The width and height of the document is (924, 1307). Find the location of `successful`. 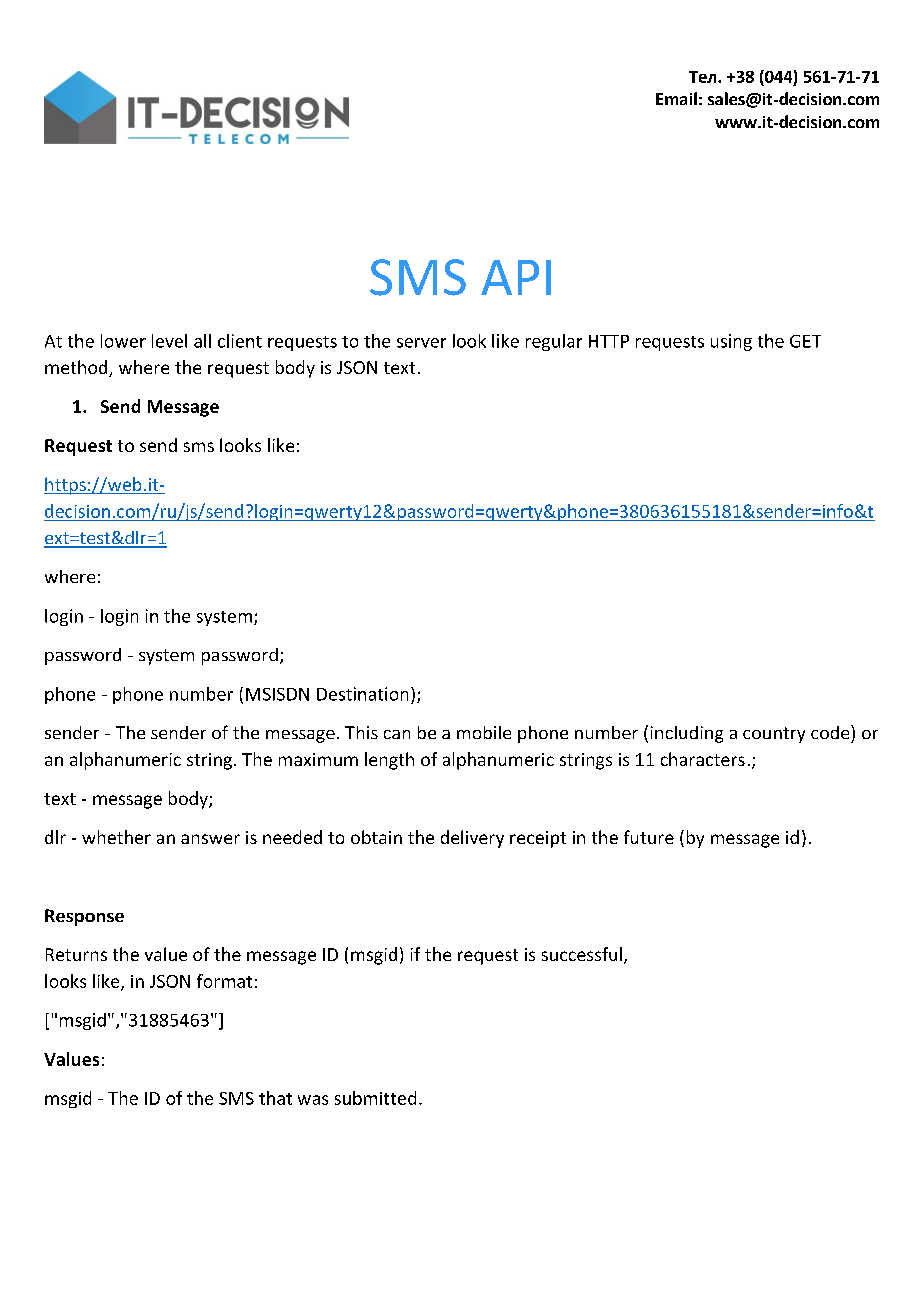

successful is located at coordinates (582, 954).
